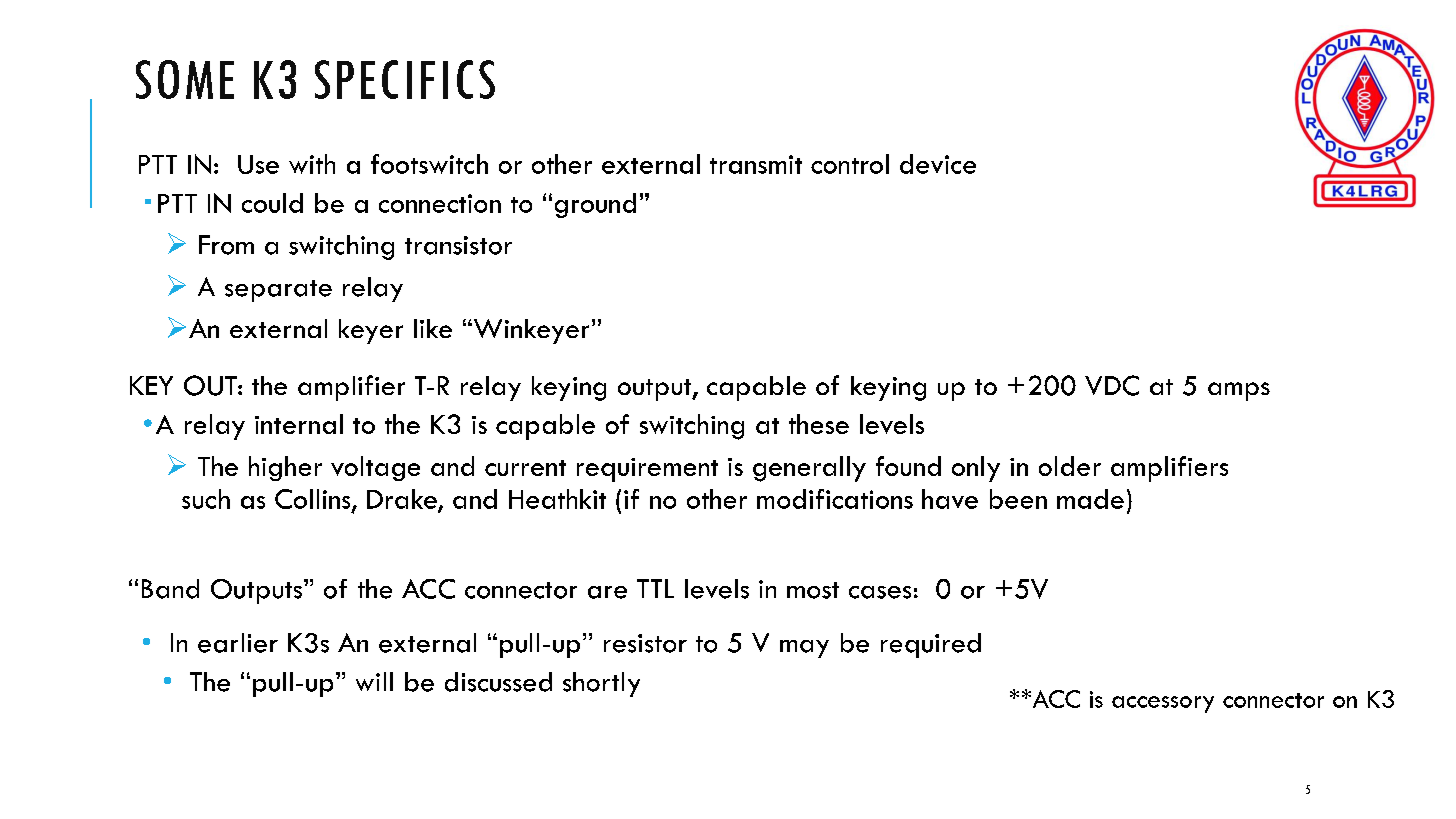  Describe the element at coordinates (601, 684) in the screenshot. I see `shortly` at that location.
